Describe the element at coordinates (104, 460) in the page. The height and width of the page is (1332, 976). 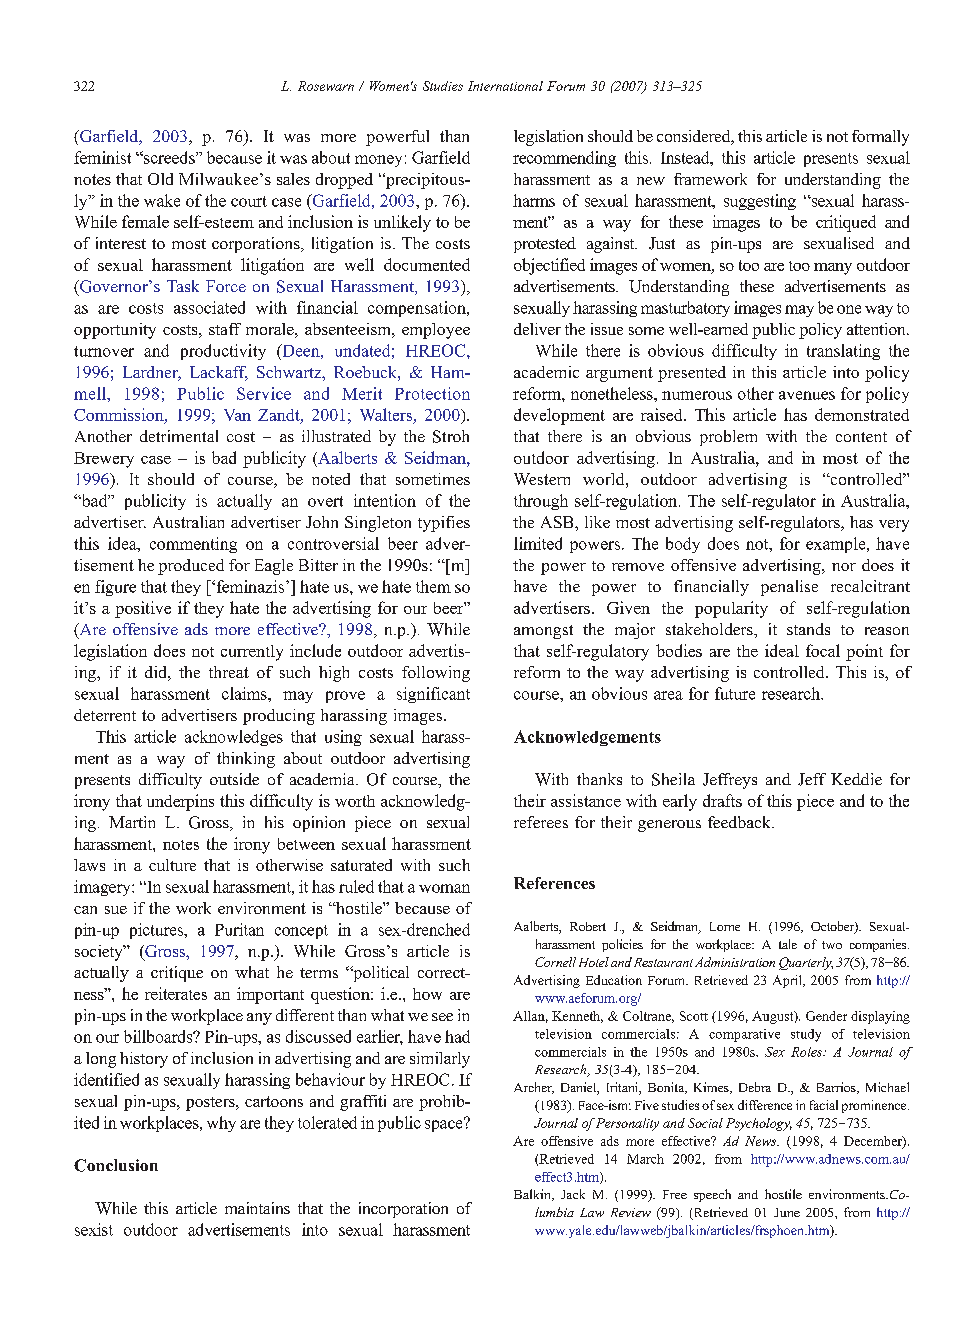
I see `Brewery` at that location.
